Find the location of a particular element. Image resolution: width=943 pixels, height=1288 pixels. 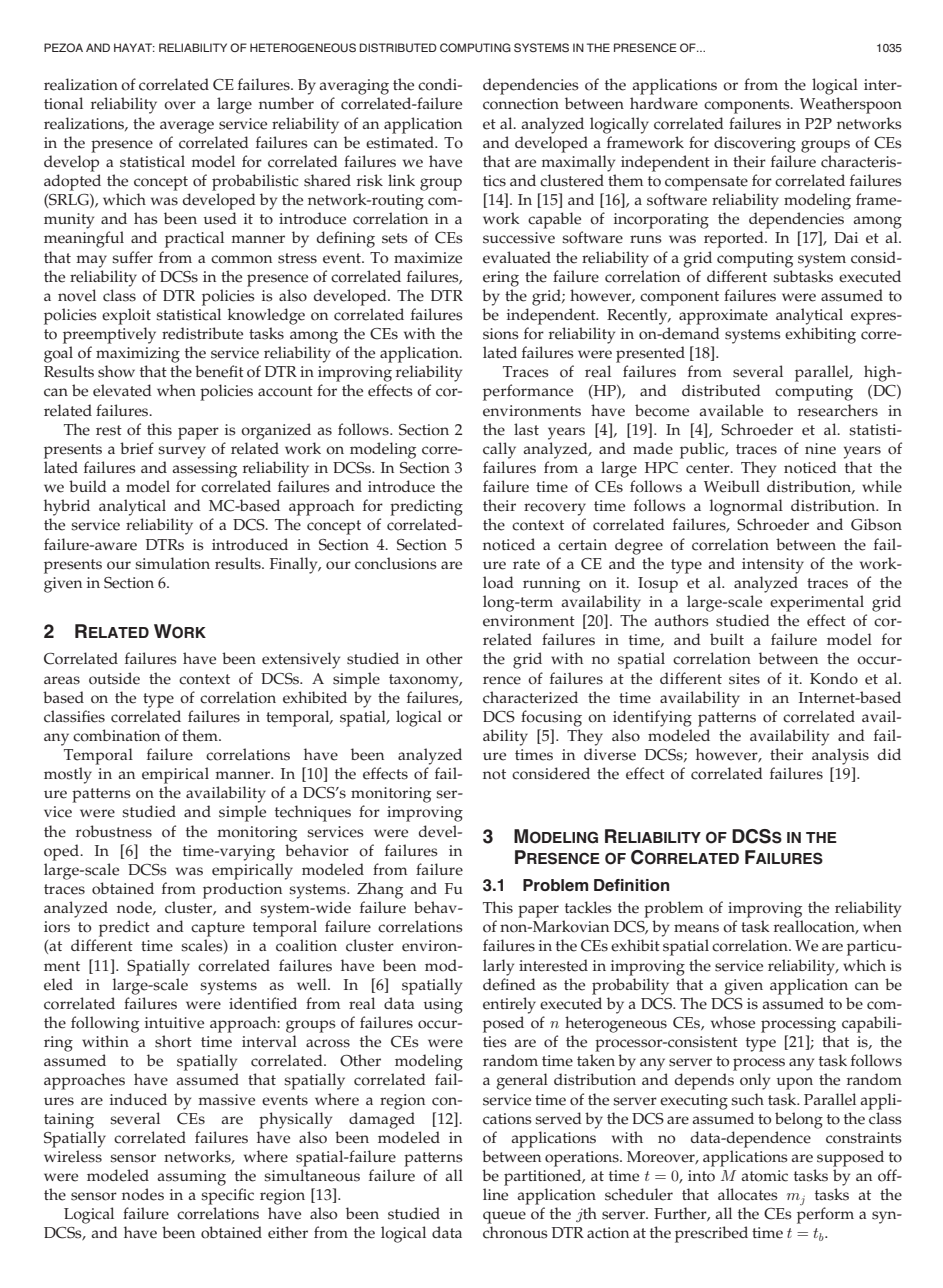

outside is located at coordinates (114, 678).
